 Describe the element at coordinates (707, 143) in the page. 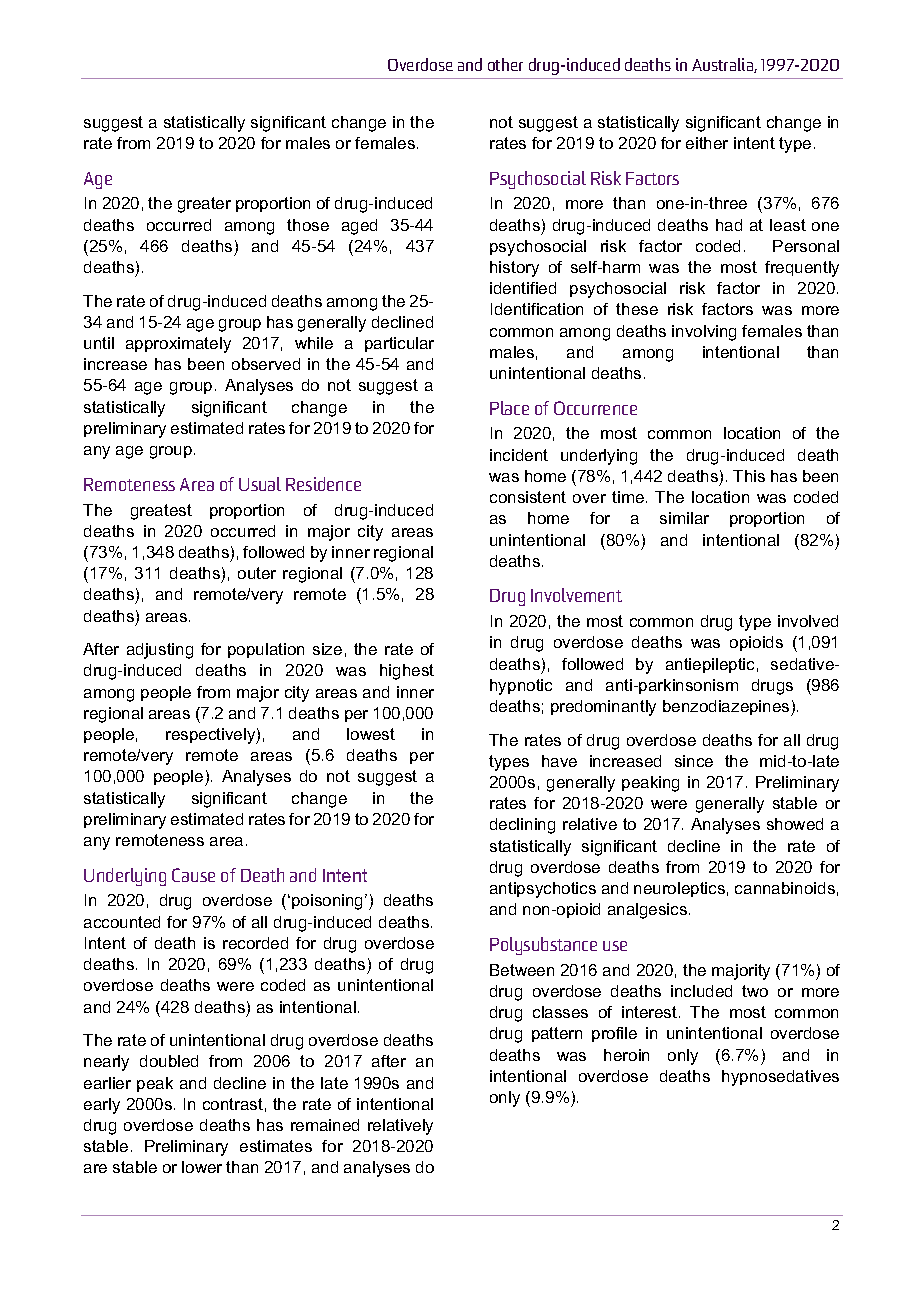

I see `either` at that location.
